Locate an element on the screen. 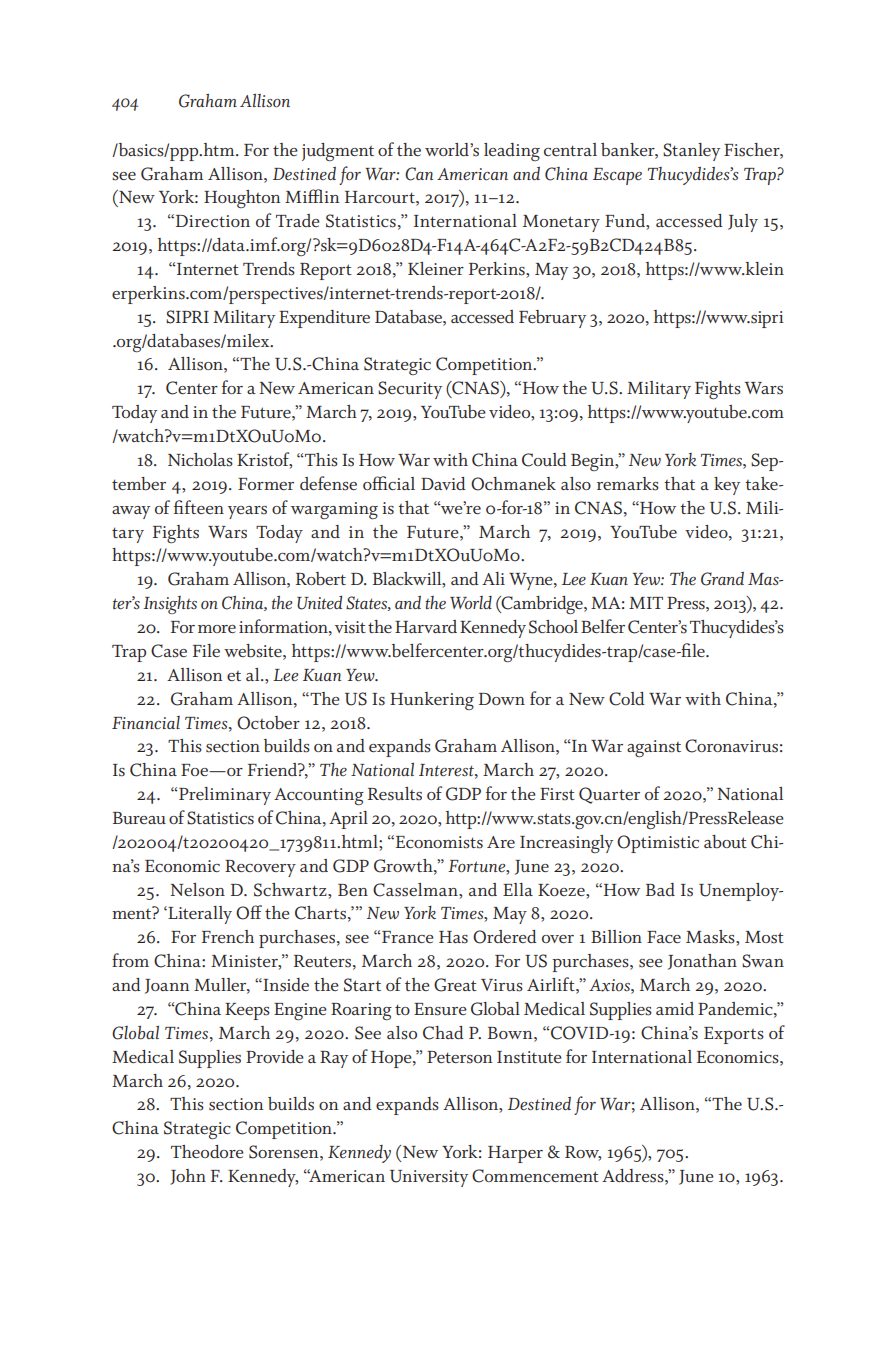 The height and width of the screenshot is (1345, 896). leading is located at coordinates (512, 152).
